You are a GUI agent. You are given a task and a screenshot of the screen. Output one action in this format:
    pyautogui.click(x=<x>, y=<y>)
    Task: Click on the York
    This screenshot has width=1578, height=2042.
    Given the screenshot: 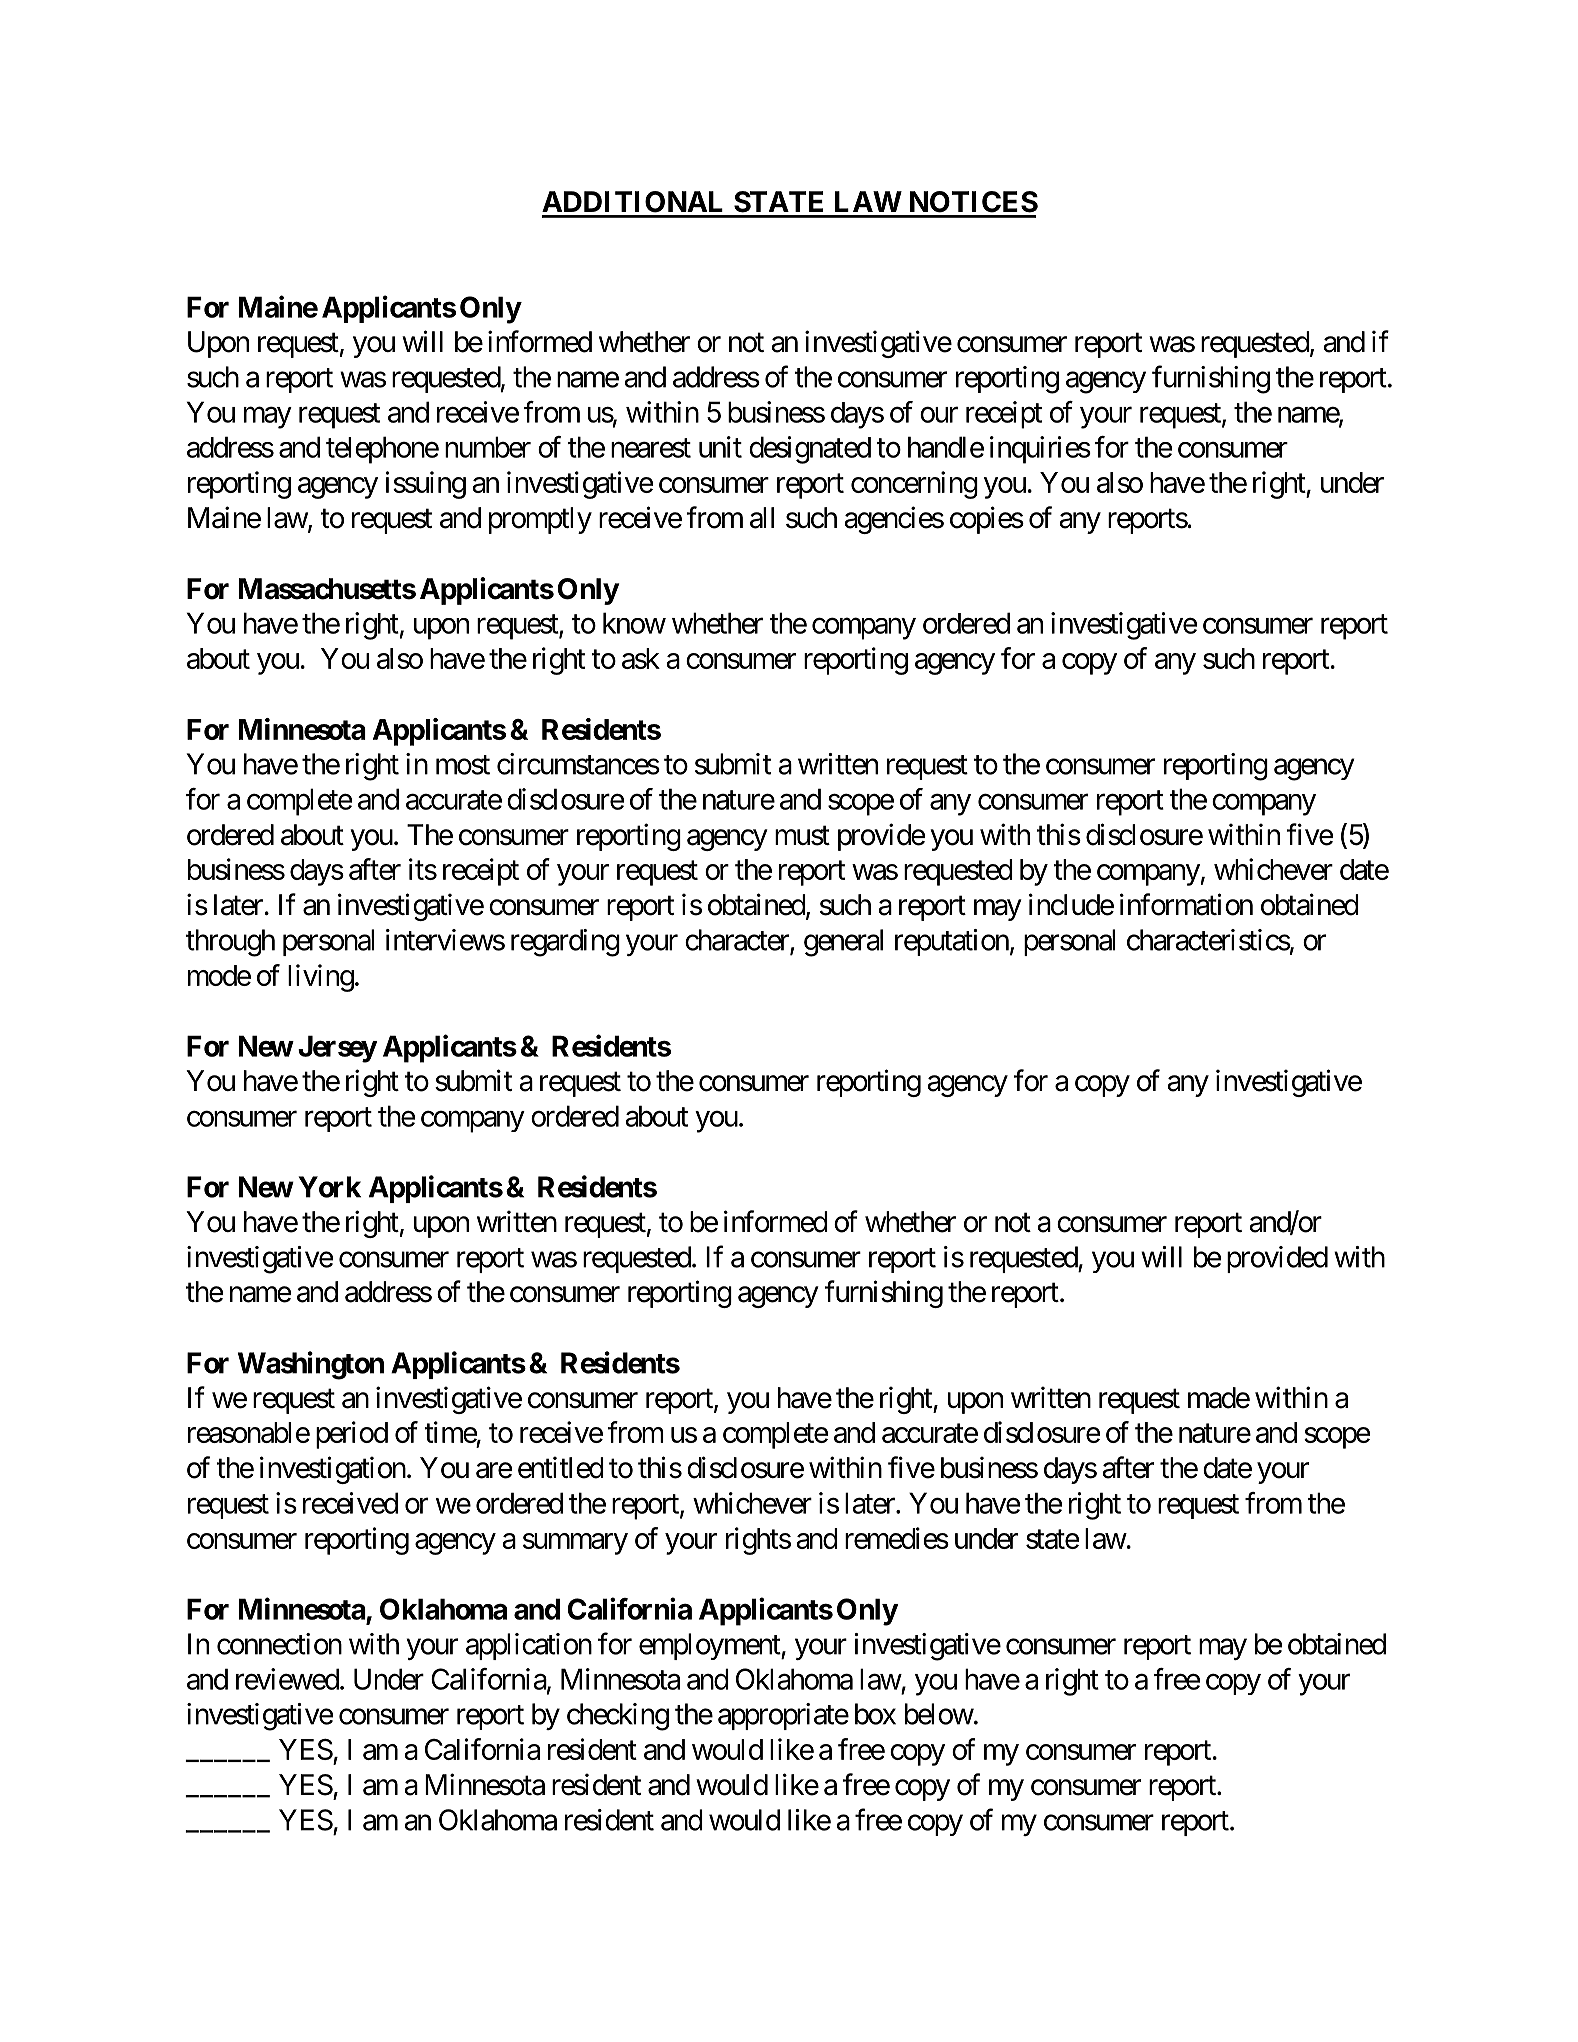 What is the action you would take?
    pyautogui.click(x=329, y=1187)
